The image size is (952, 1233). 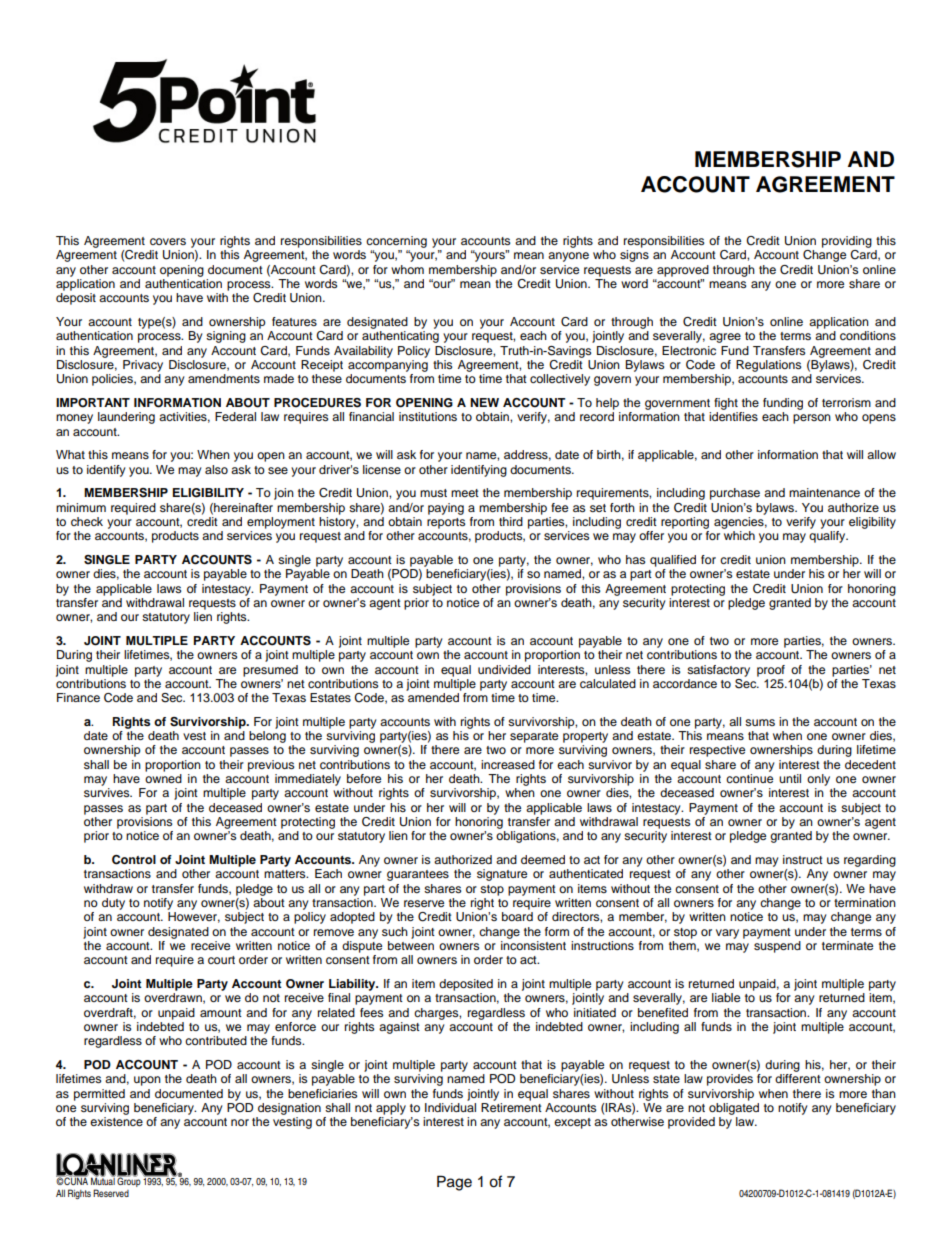 What do you see at coordinates (194, 917) in the screenshot?
I see `However` at bounding box center [194, 917].
